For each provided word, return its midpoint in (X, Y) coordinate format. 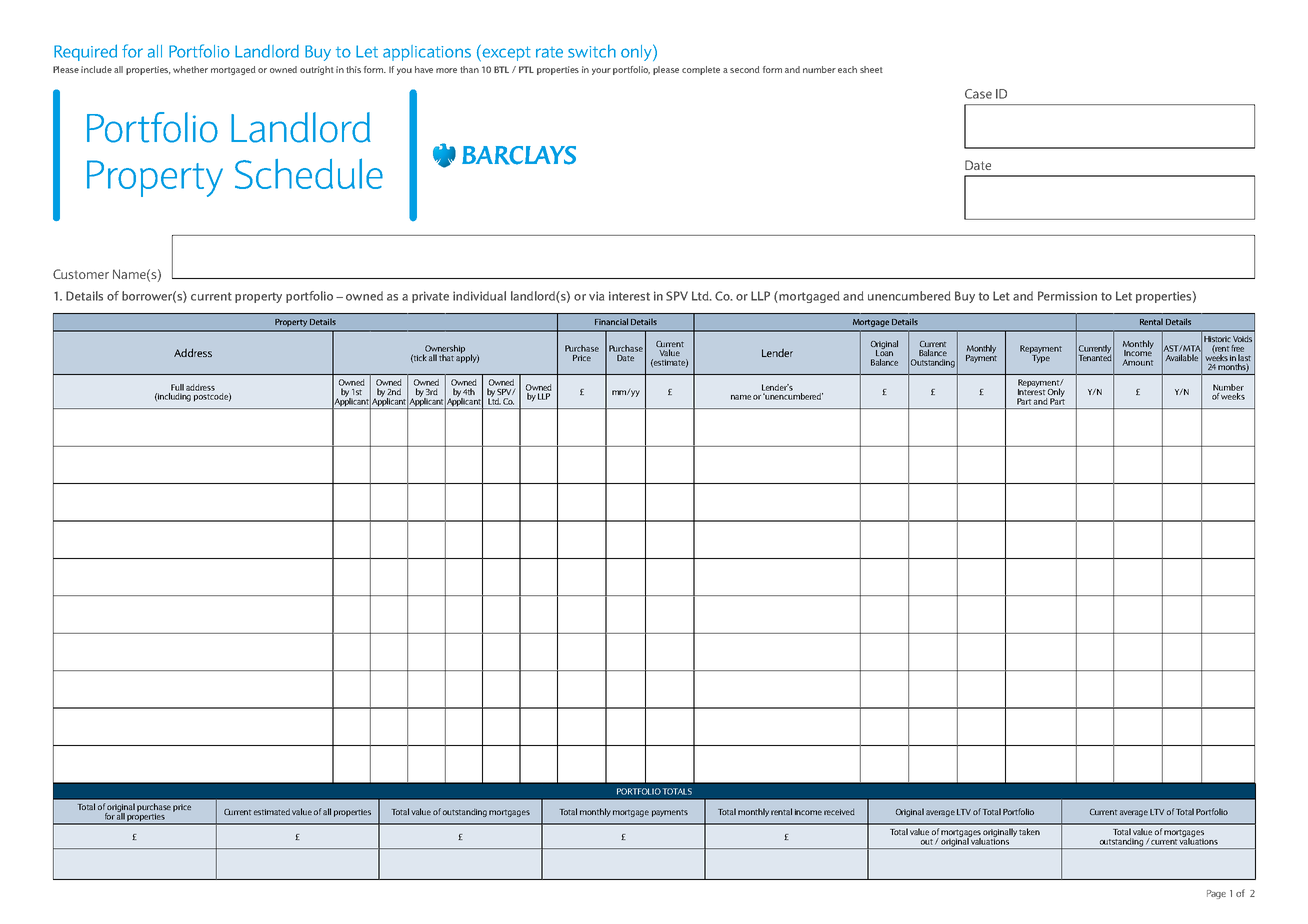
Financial (611, 321)
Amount (1137, 362)
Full (177, 387)
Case (978, 94)
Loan (884, 352)
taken (1029, 831)
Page (1216, 894)
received (839, 812)
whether (190, 69)
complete (701, 70)
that (446, 357)
